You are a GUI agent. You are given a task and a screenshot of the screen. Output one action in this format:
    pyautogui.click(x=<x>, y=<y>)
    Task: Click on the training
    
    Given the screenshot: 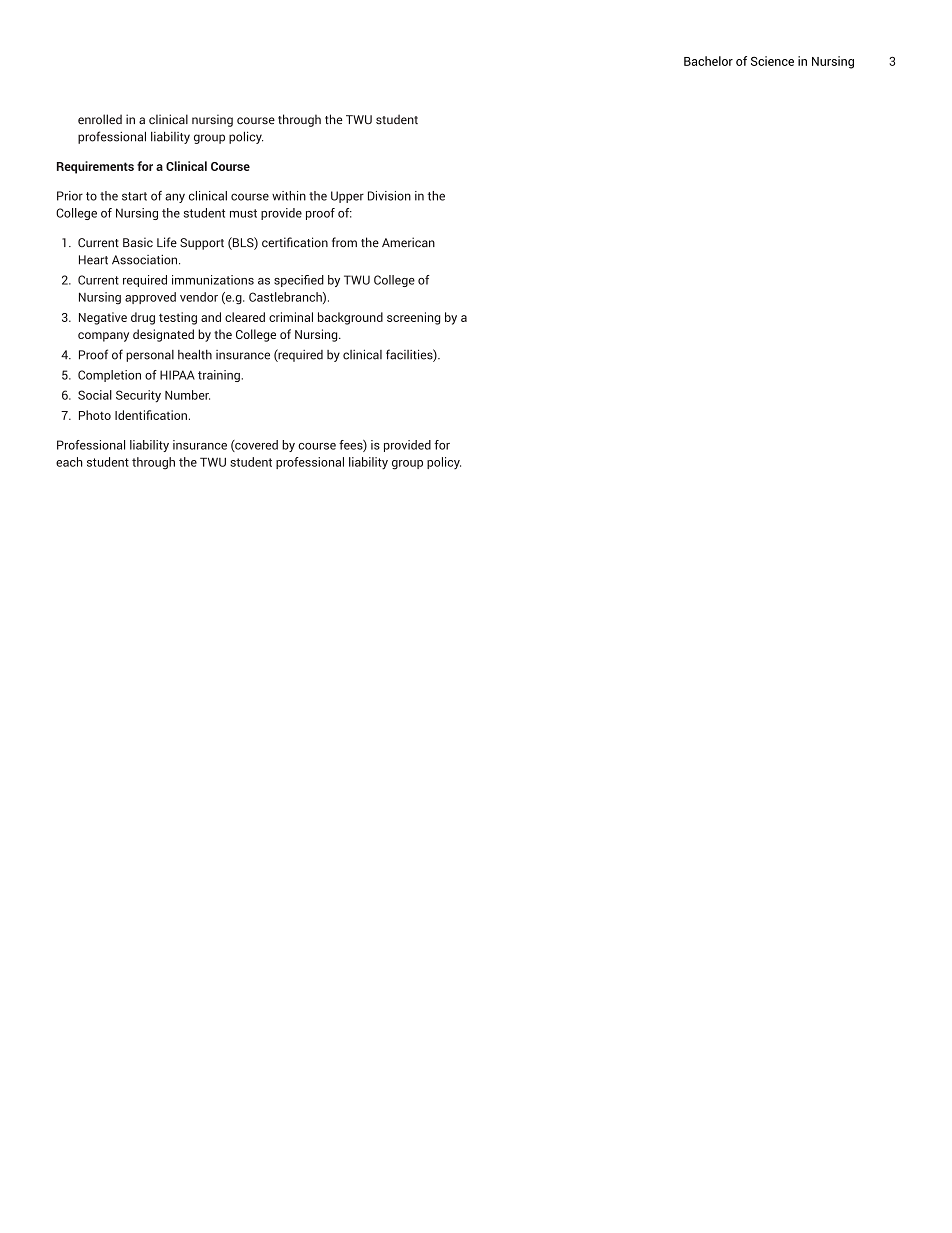 What is the action you would take?
    pyautogui.click(x=219, y=376)
